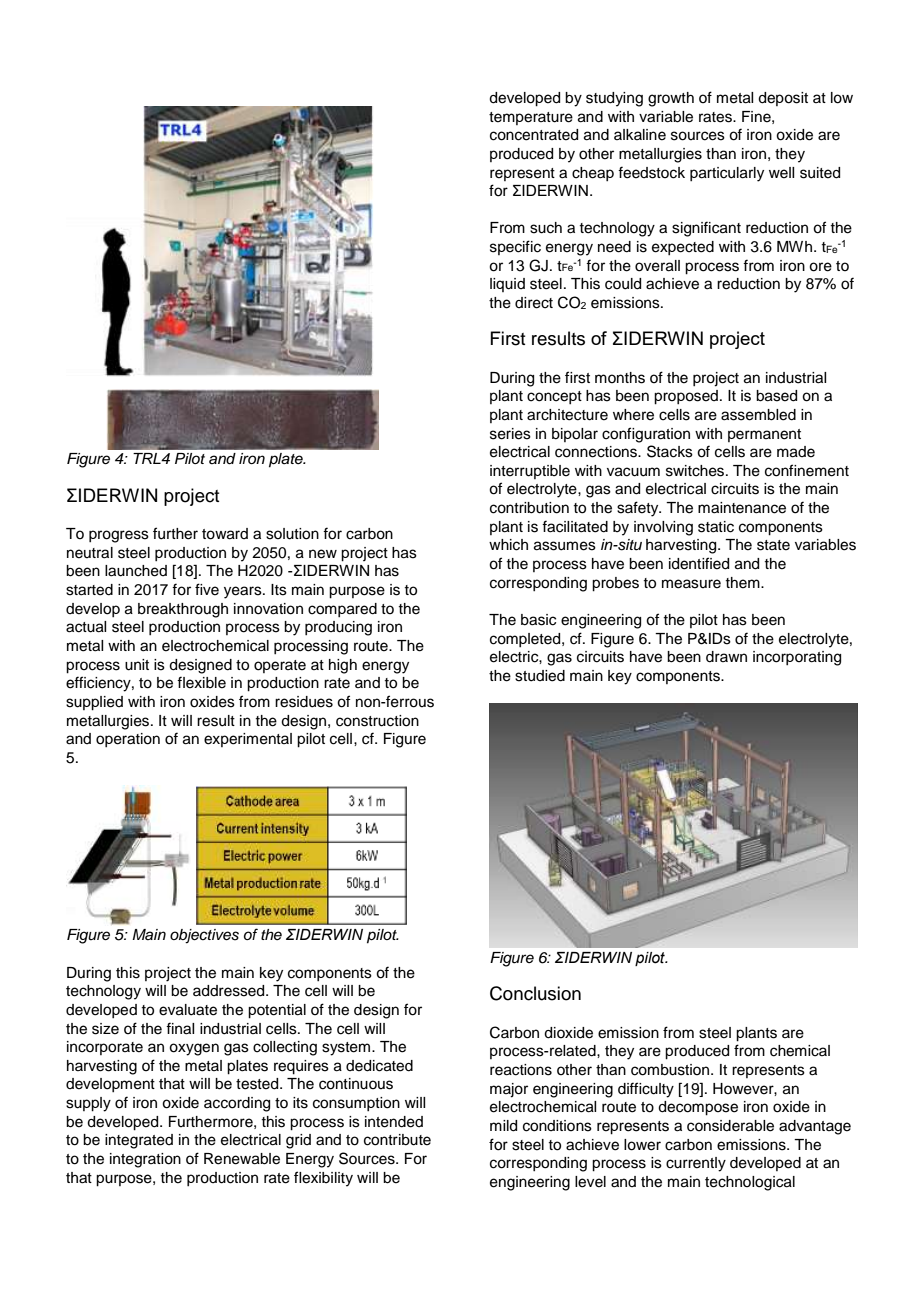 The height and width of the screenshot is (1308, 924). Describe the element at coordinates (593, 174) in the screenshot. I see `cheap` at that location.
